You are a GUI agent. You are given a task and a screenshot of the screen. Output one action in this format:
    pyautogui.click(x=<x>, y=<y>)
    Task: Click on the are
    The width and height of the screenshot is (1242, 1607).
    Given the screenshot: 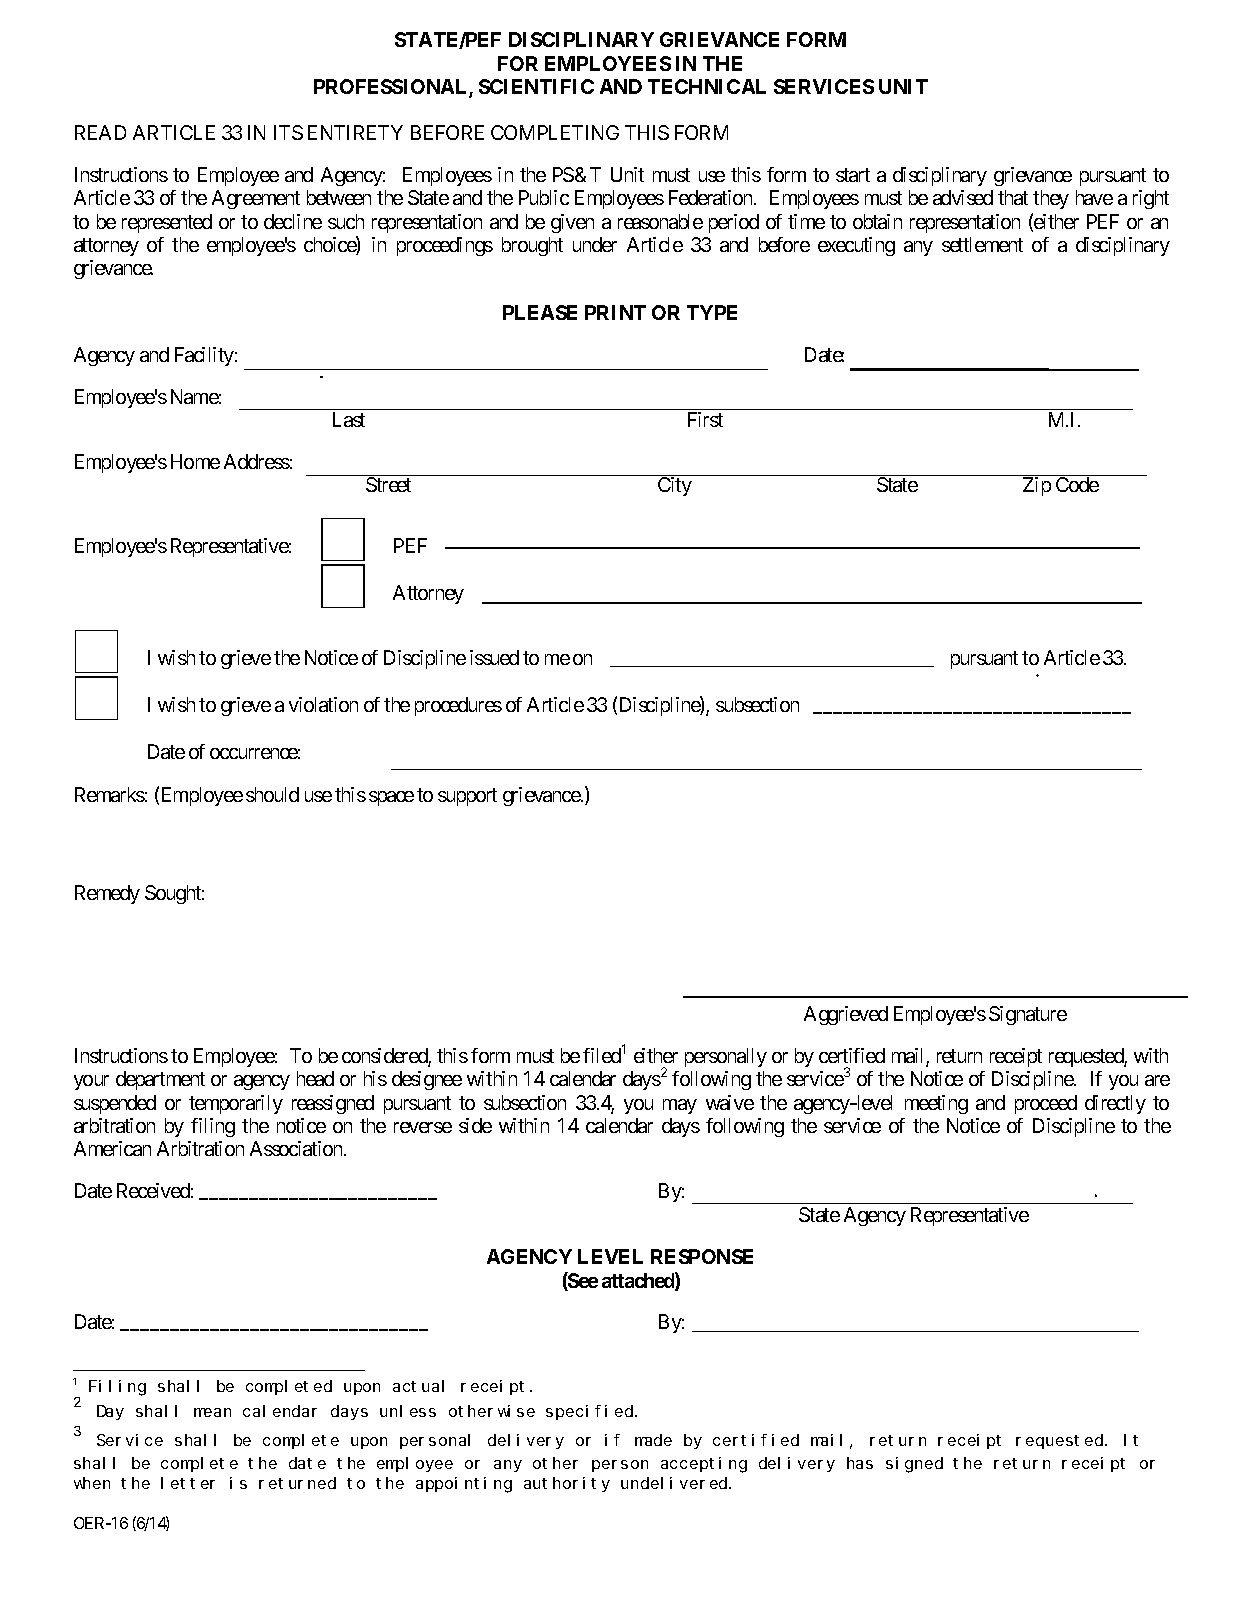 What is the action you would take?
    pyautogui.click(x=1157, y=1080)
